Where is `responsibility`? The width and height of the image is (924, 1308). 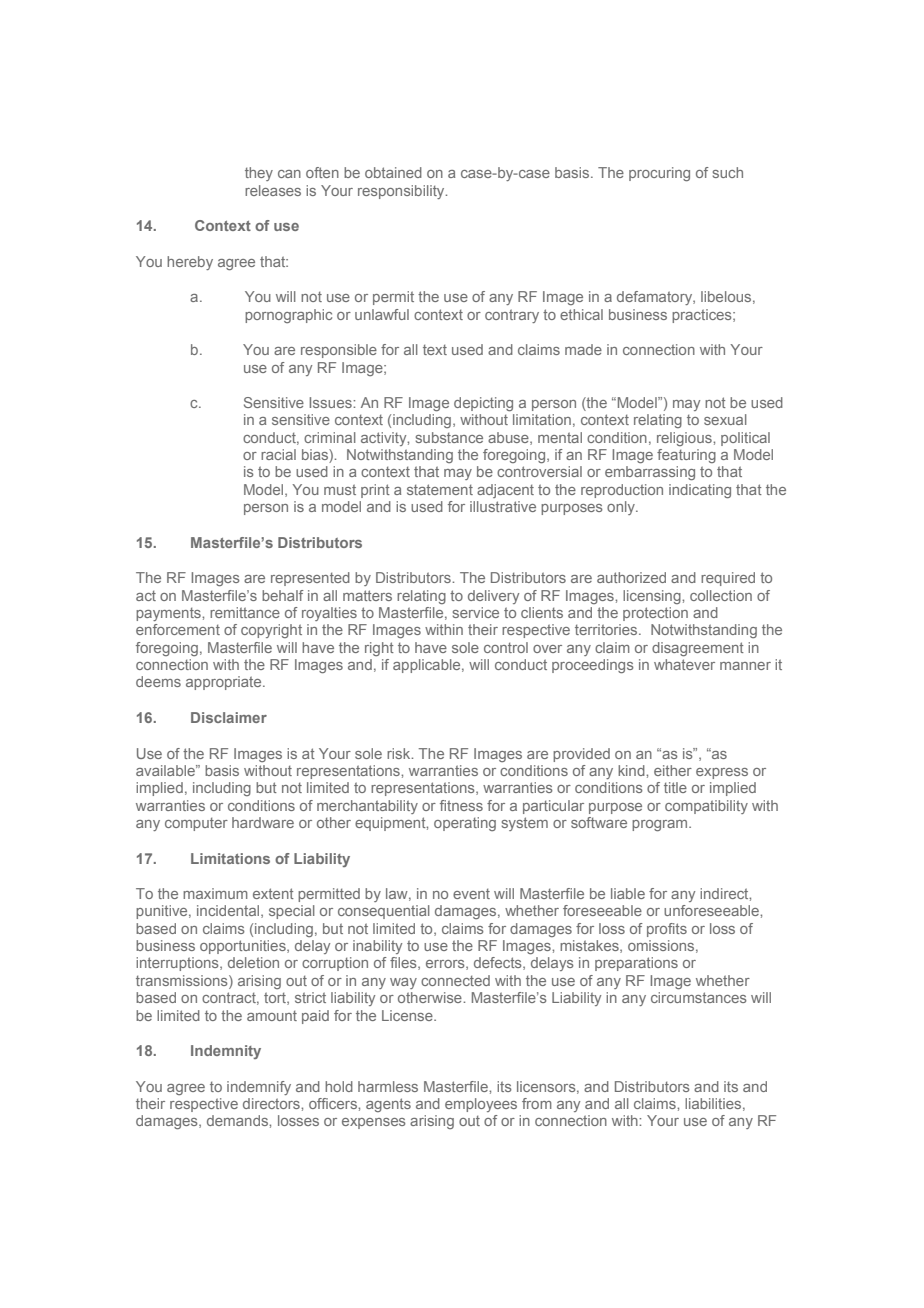
responsibility is located at coordinates (402, 192).
